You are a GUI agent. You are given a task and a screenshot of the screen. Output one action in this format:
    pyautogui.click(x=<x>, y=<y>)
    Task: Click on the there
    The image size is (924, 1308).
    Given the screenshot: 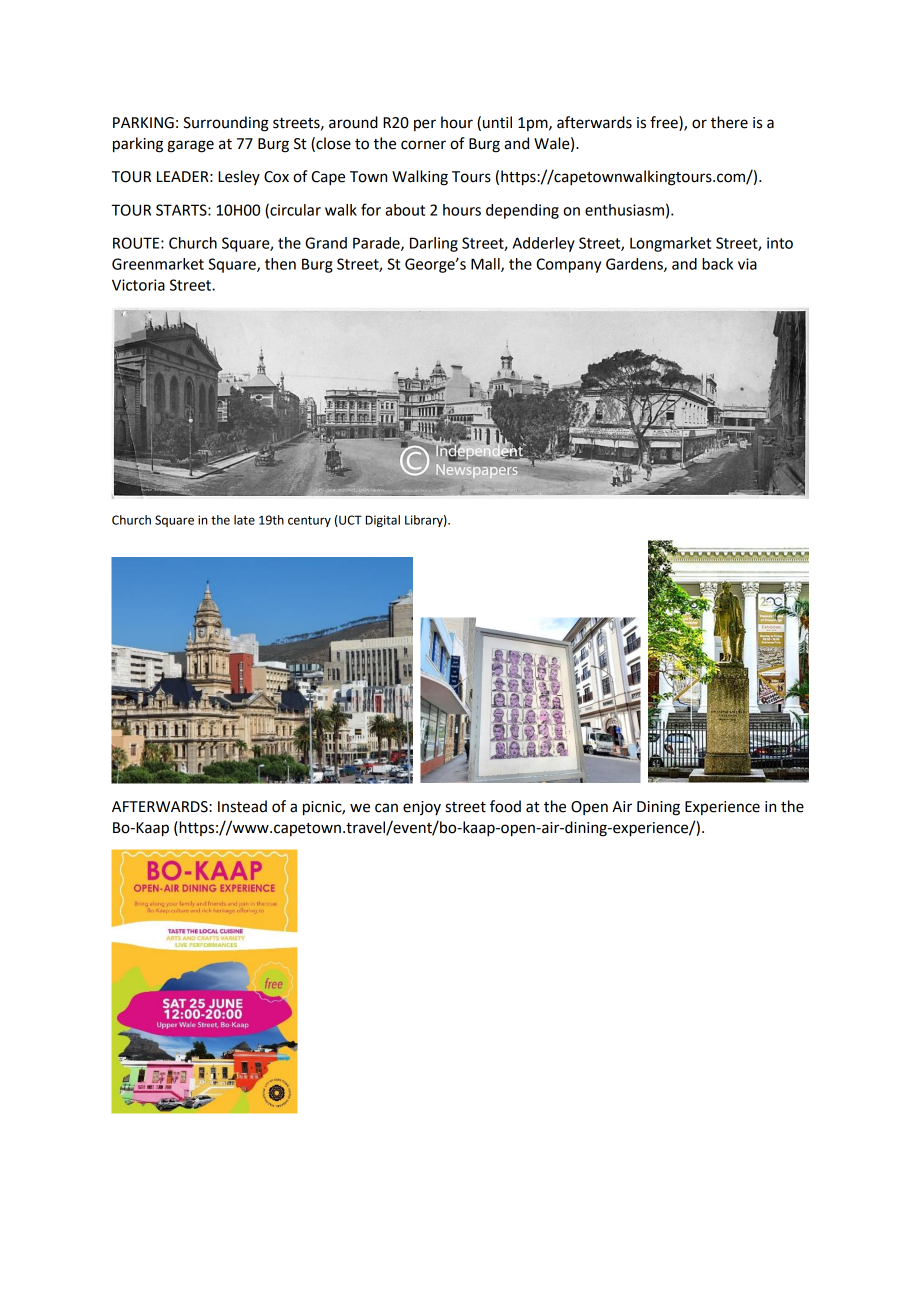 What is the action you would take?
    pyautogui.click(x=729, y=122)
